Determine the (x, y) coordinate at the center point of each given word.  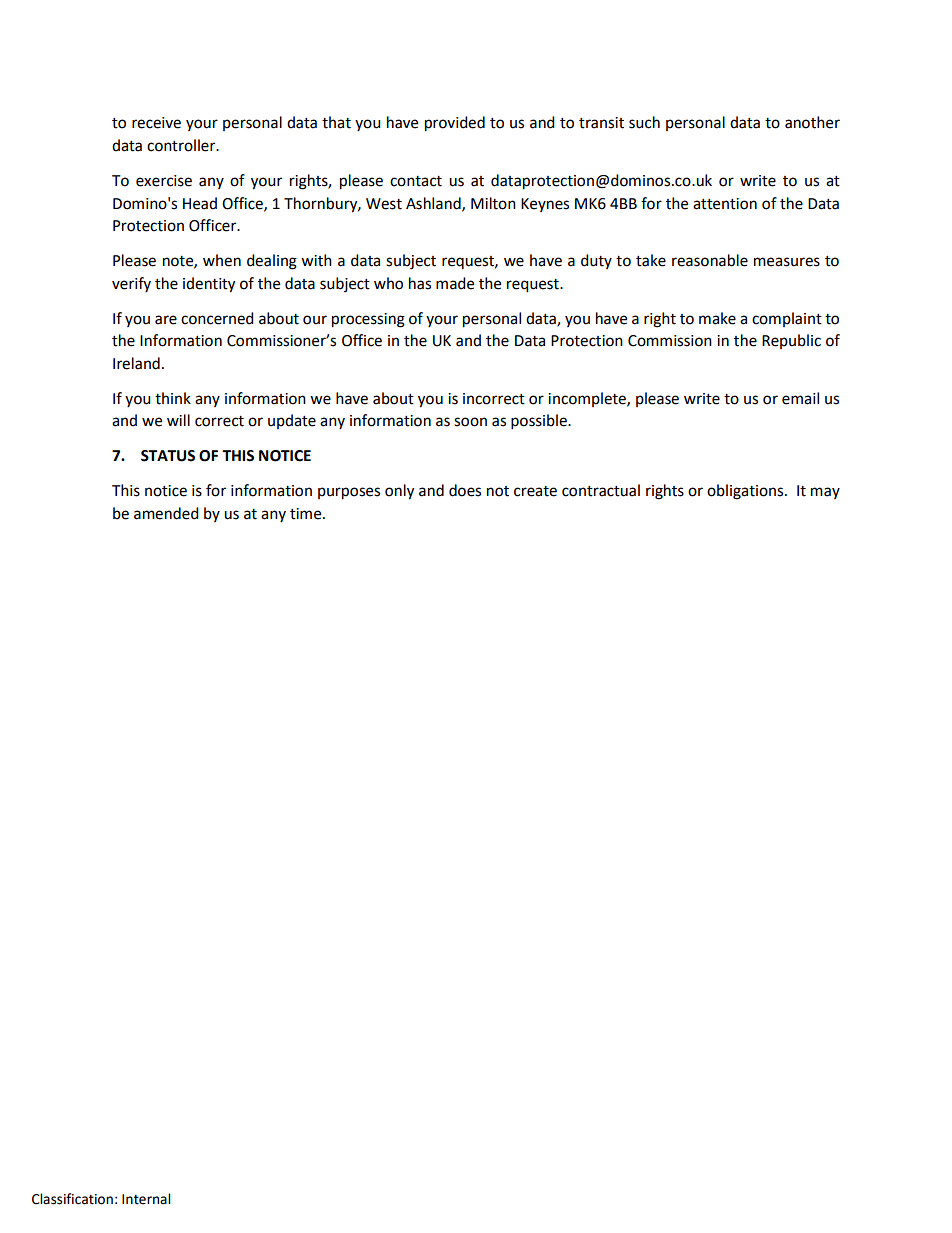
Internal (146, 1199)
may (825, 493)
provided (455, 124)
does (465, 490)
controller (182, 145)
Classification (72, 1199)
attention (725, 204)
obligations (746, 492)
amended (166, 513)
